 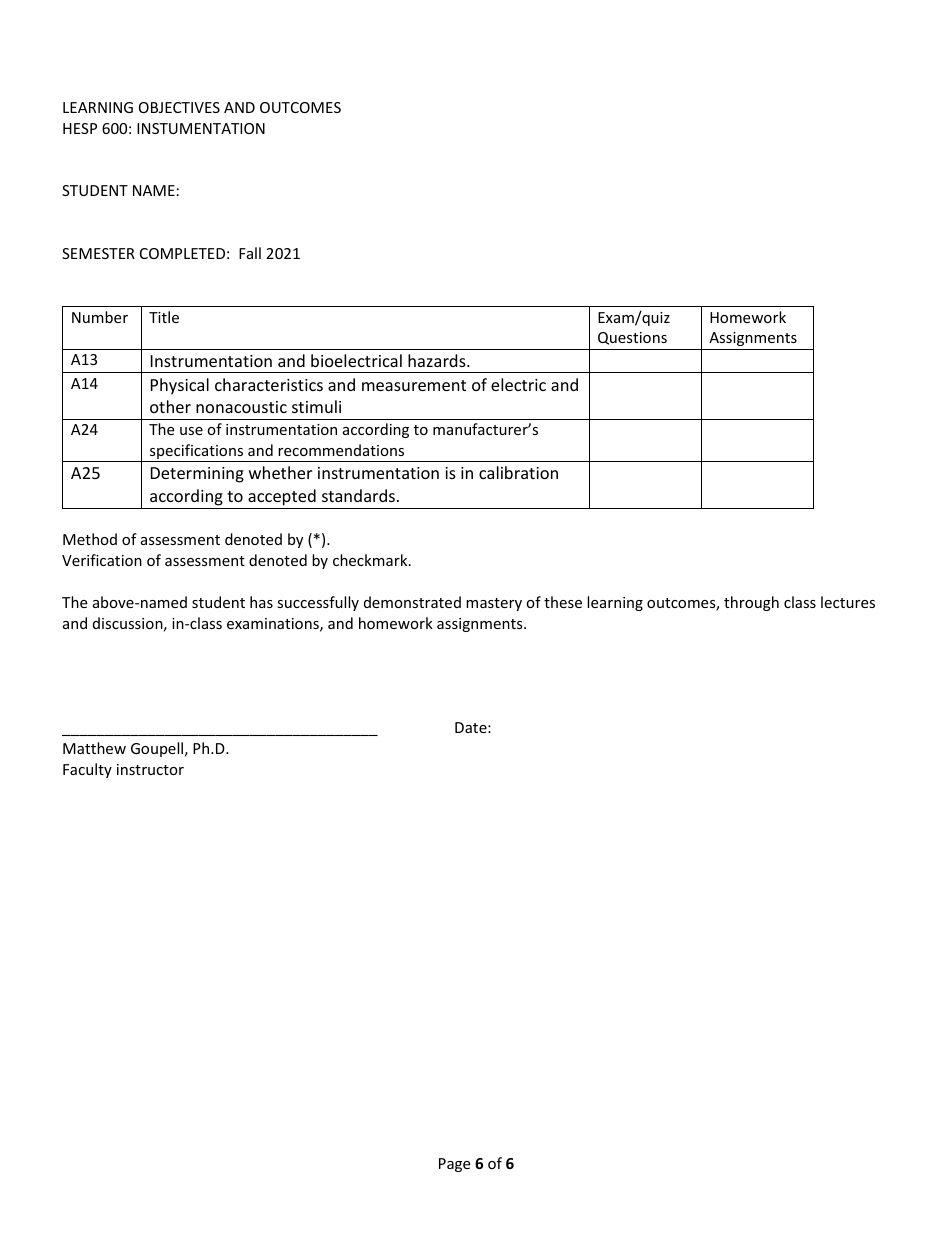 I want to click on lectures, so click(x=848, y=602).
